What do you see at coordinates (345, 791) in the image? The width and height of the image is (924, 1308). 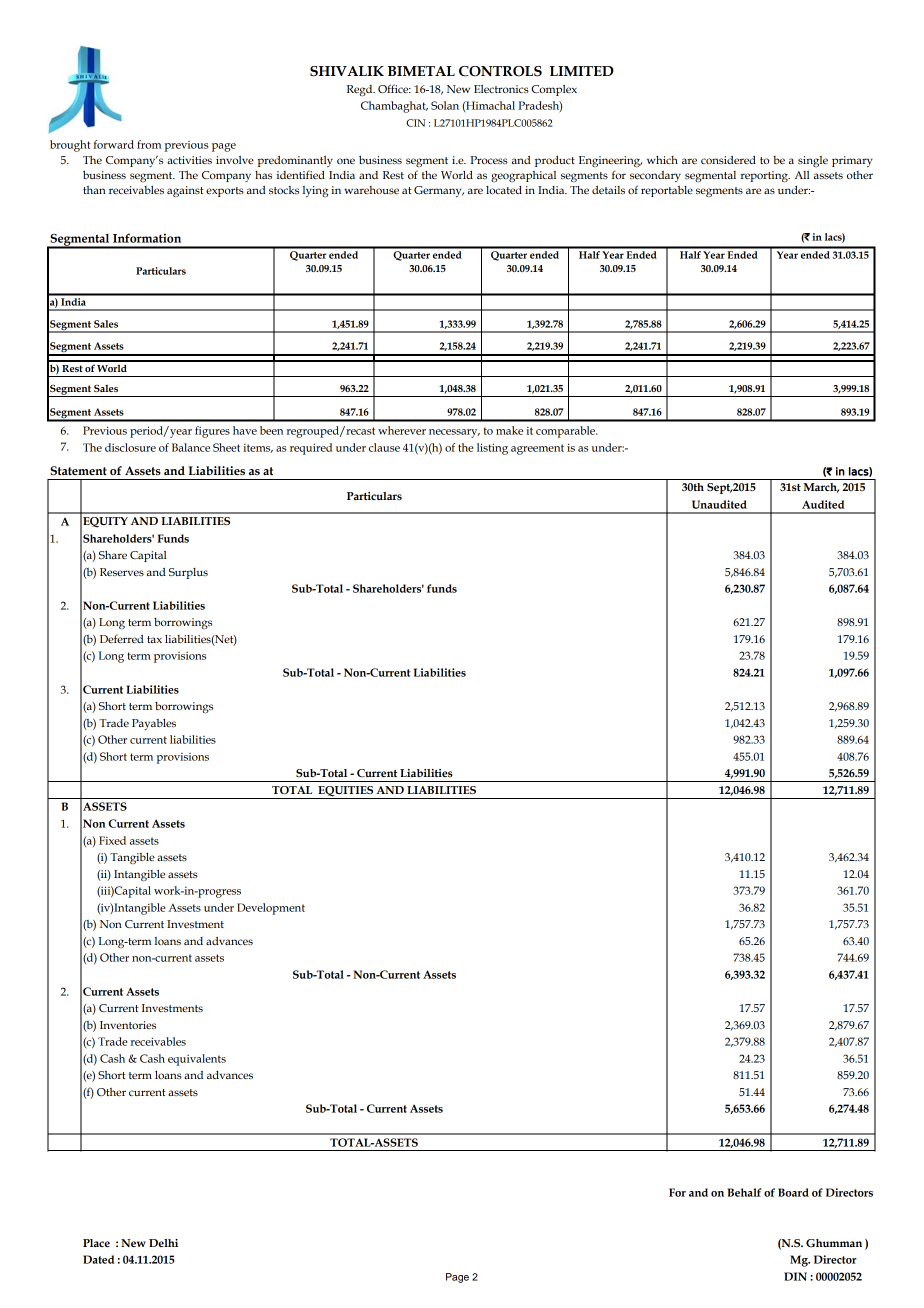 I see `EQUITIES` at bounding box center [345, 791].
